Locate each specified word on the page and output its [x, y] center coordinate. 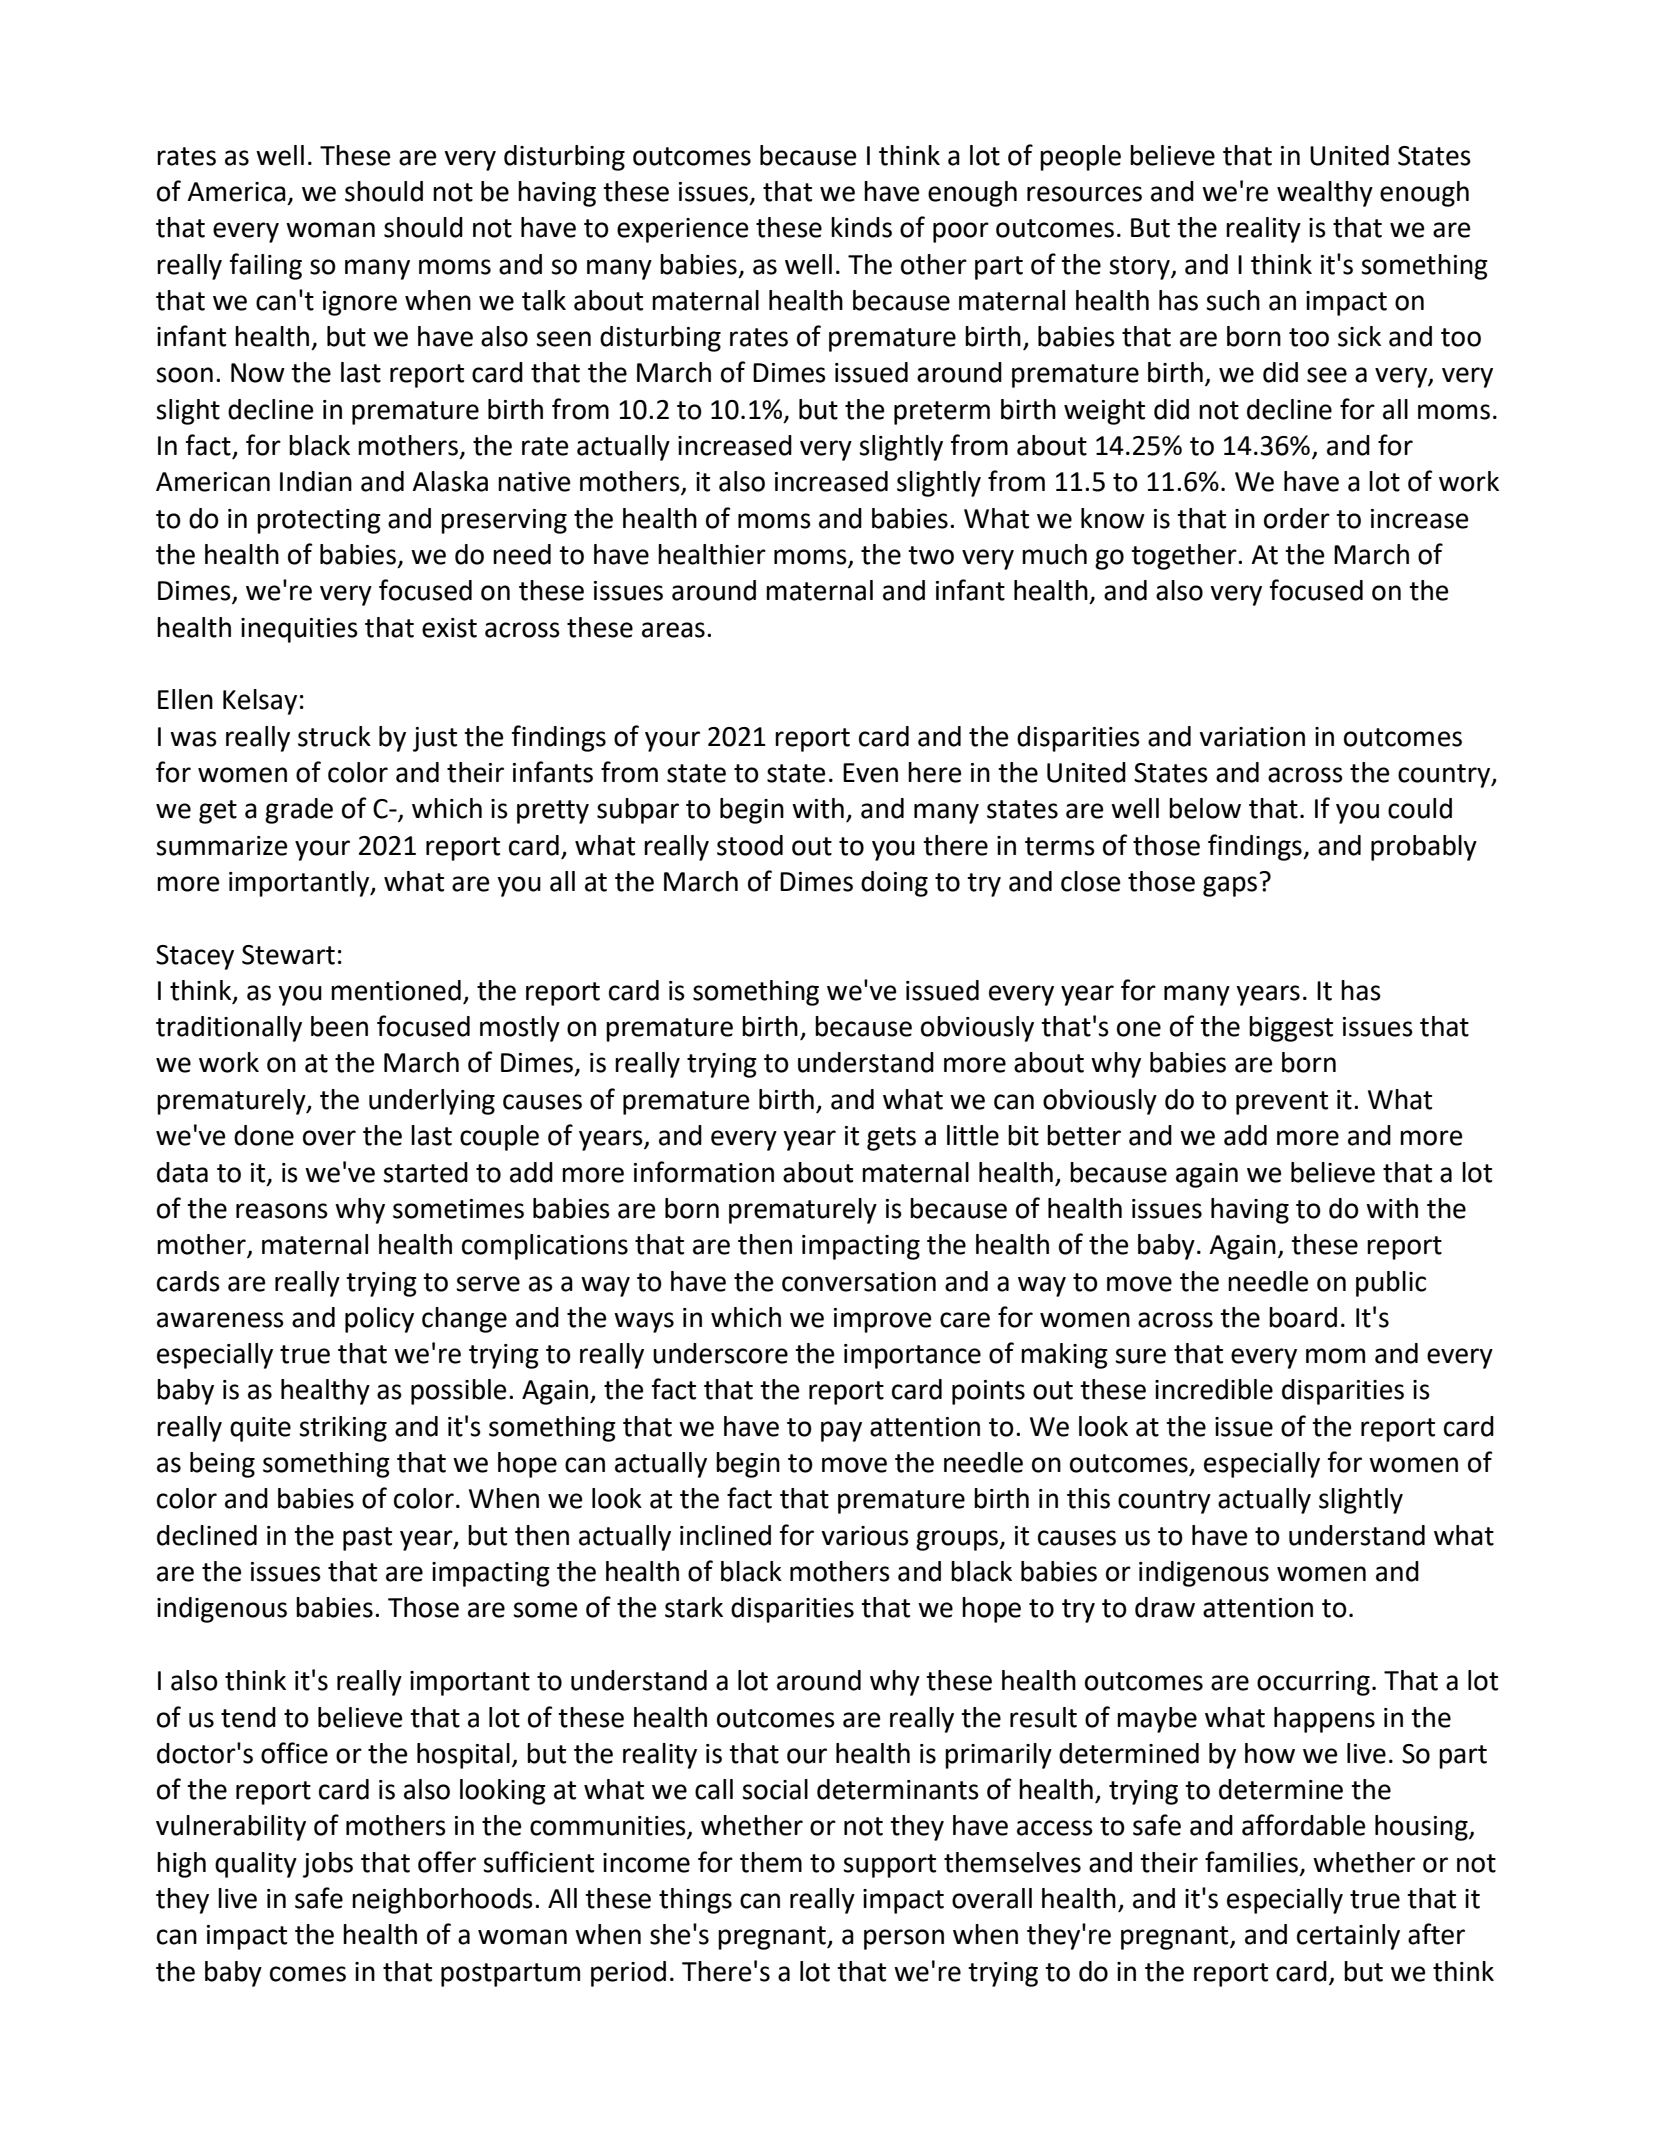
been [339, 1026]
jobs [328, 1865]
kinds [861, 227]
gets [891, 1139]
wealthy [1325, 194]
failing [266, 266]
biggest [1291, 1029]
